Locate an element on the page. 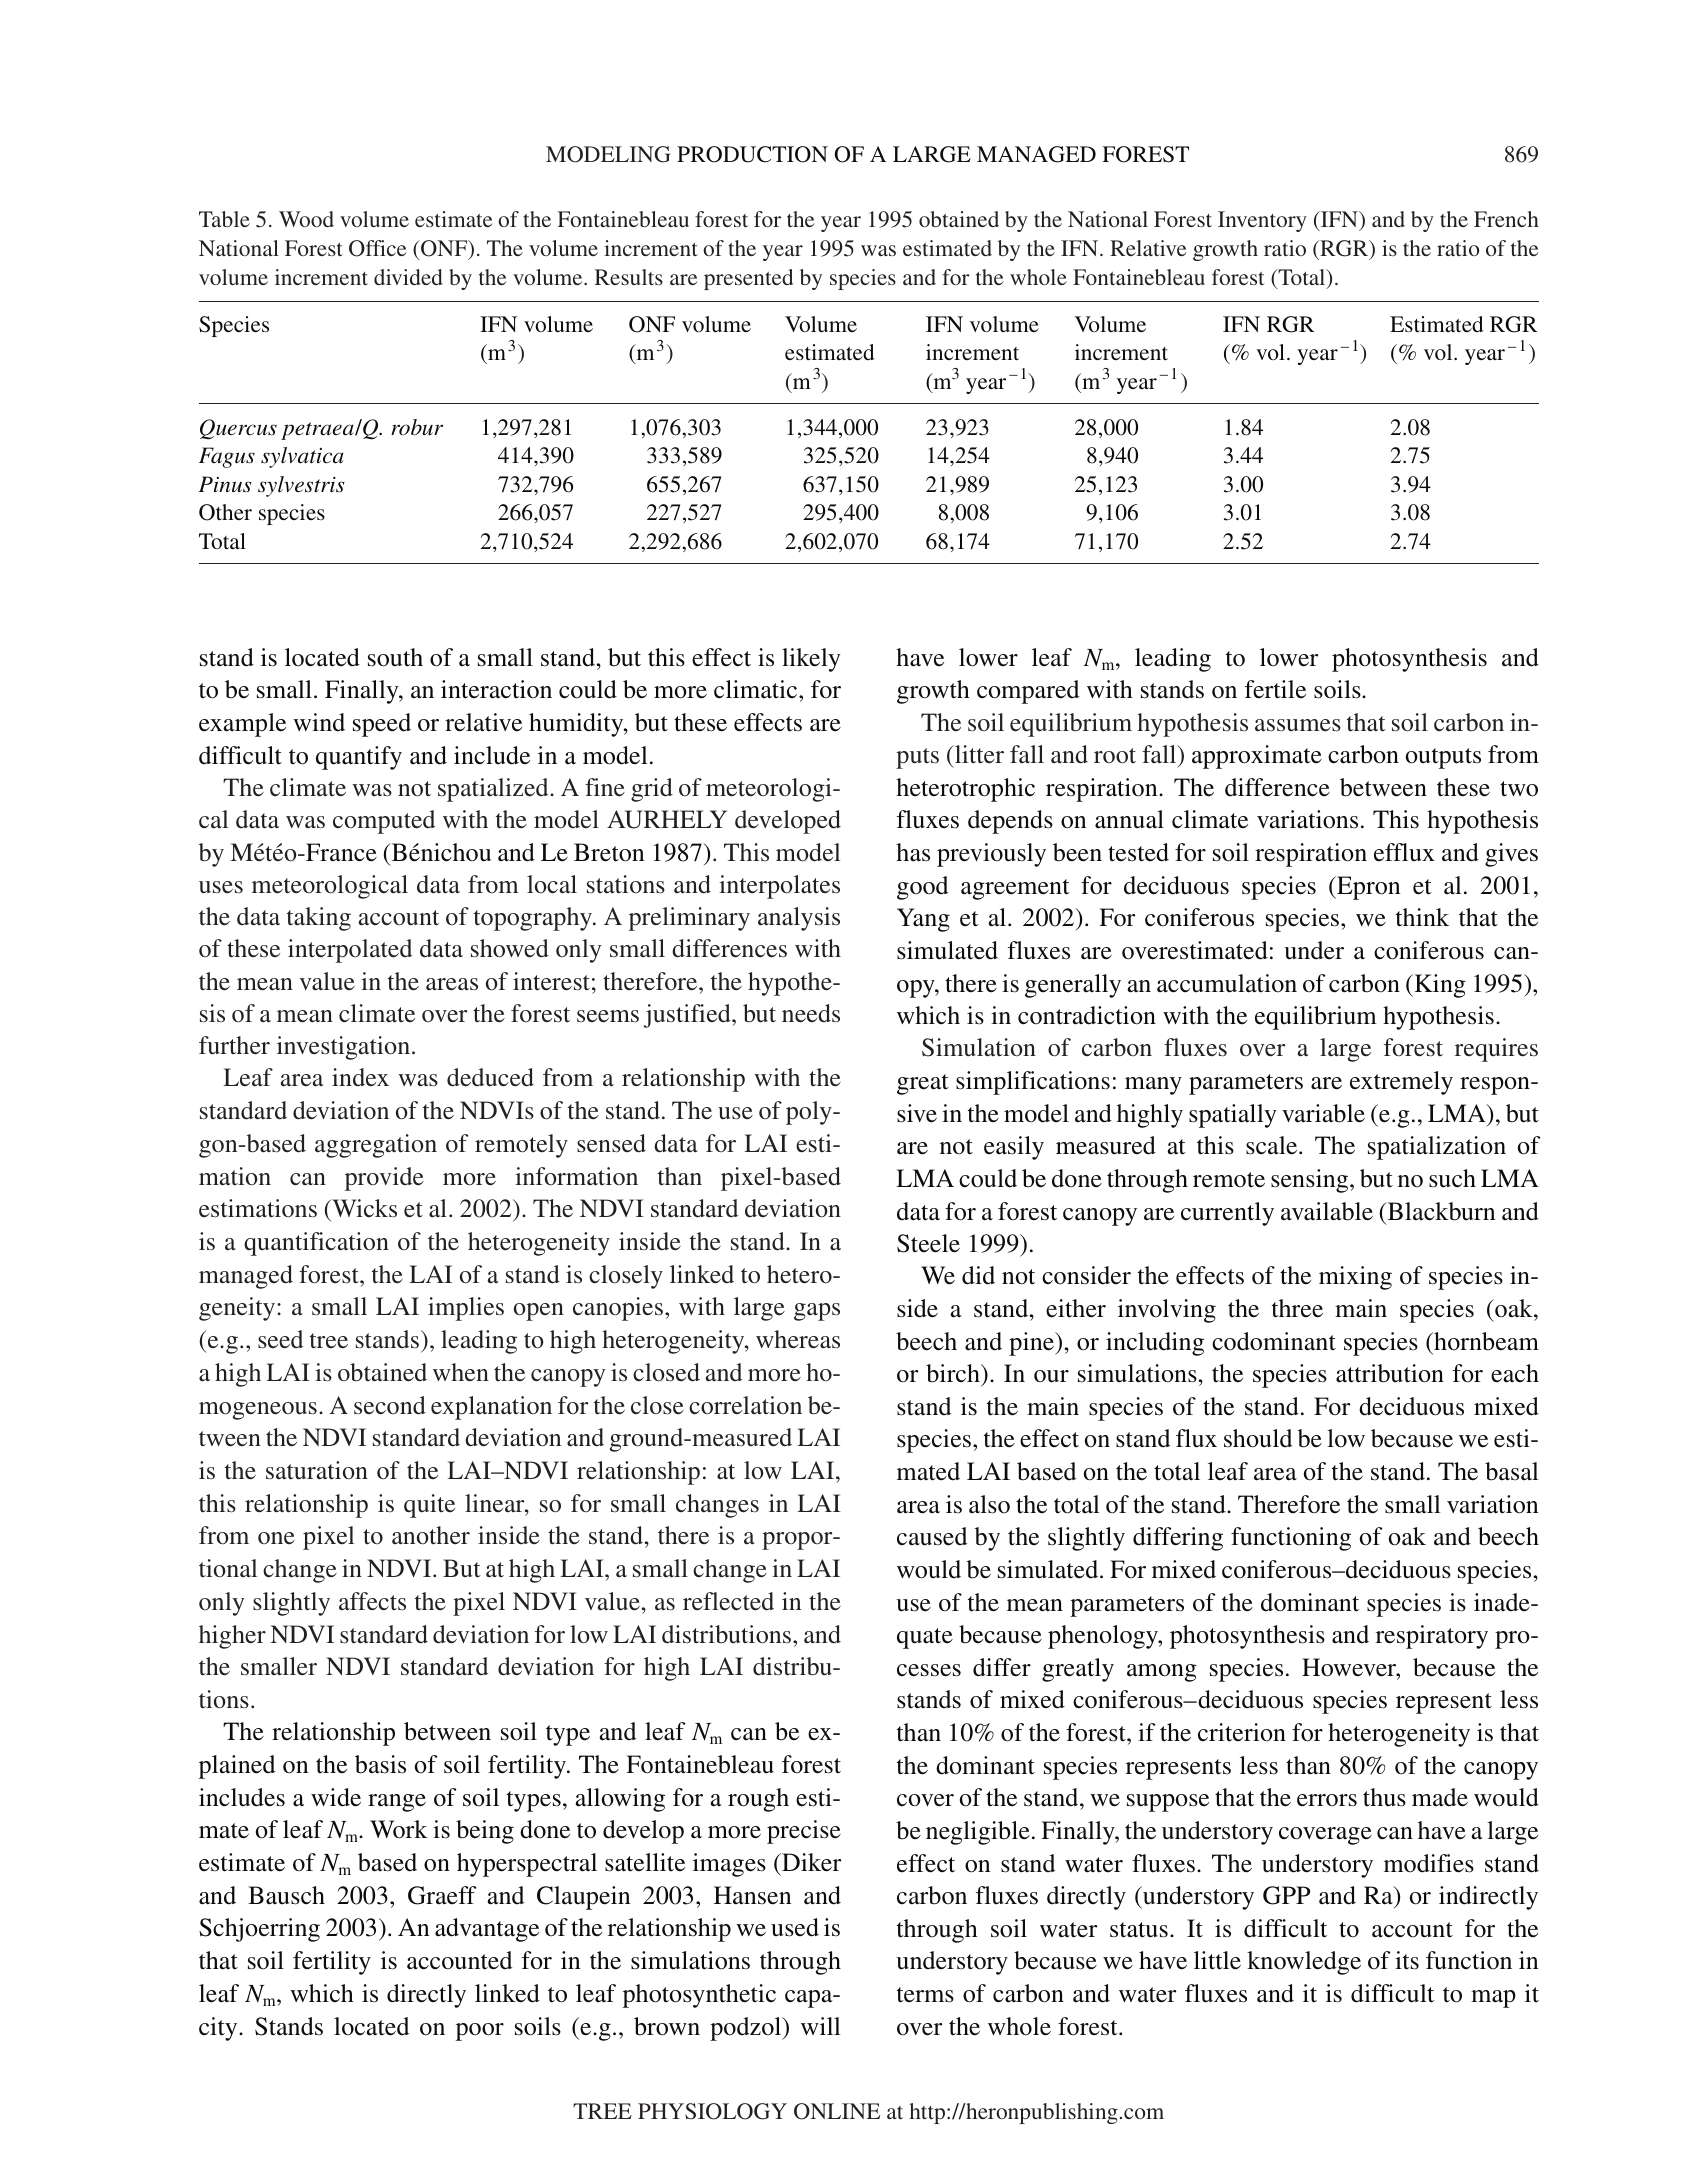 This image has height=2184, width=1688. mixing is located at coordinates (1355, 1278).
